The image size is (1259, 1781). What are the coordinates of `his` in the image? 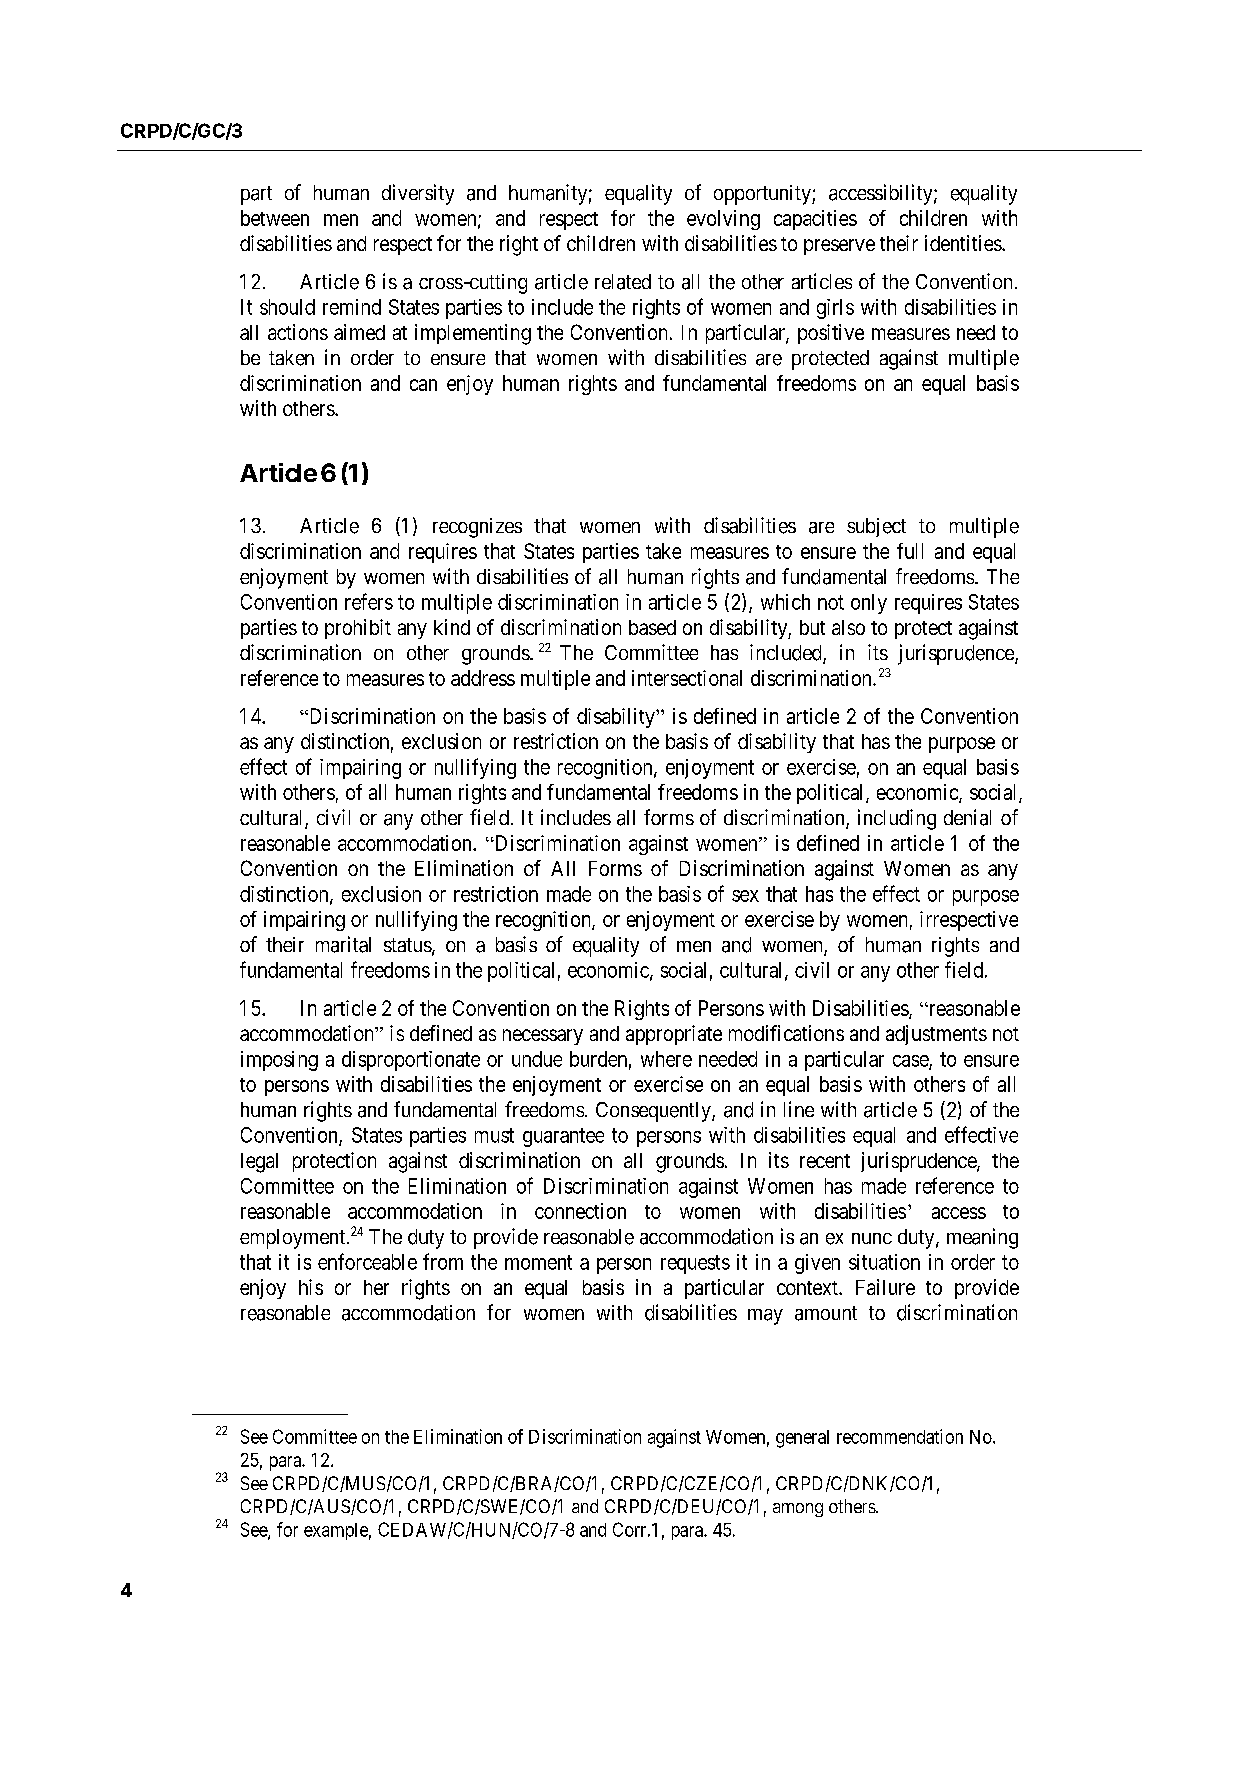 It's located at (311, 1287).
